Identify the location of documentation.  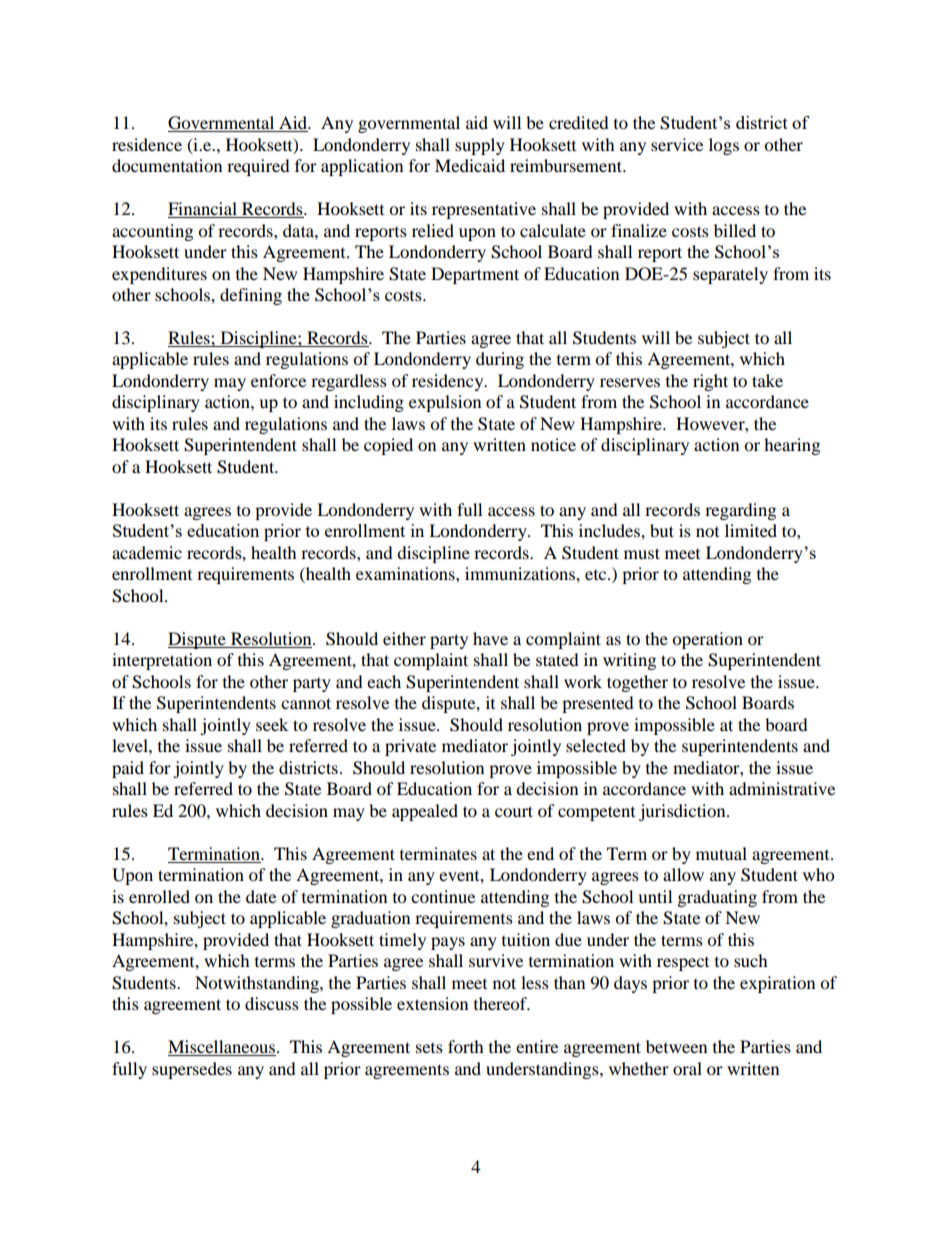
(167, 165).
